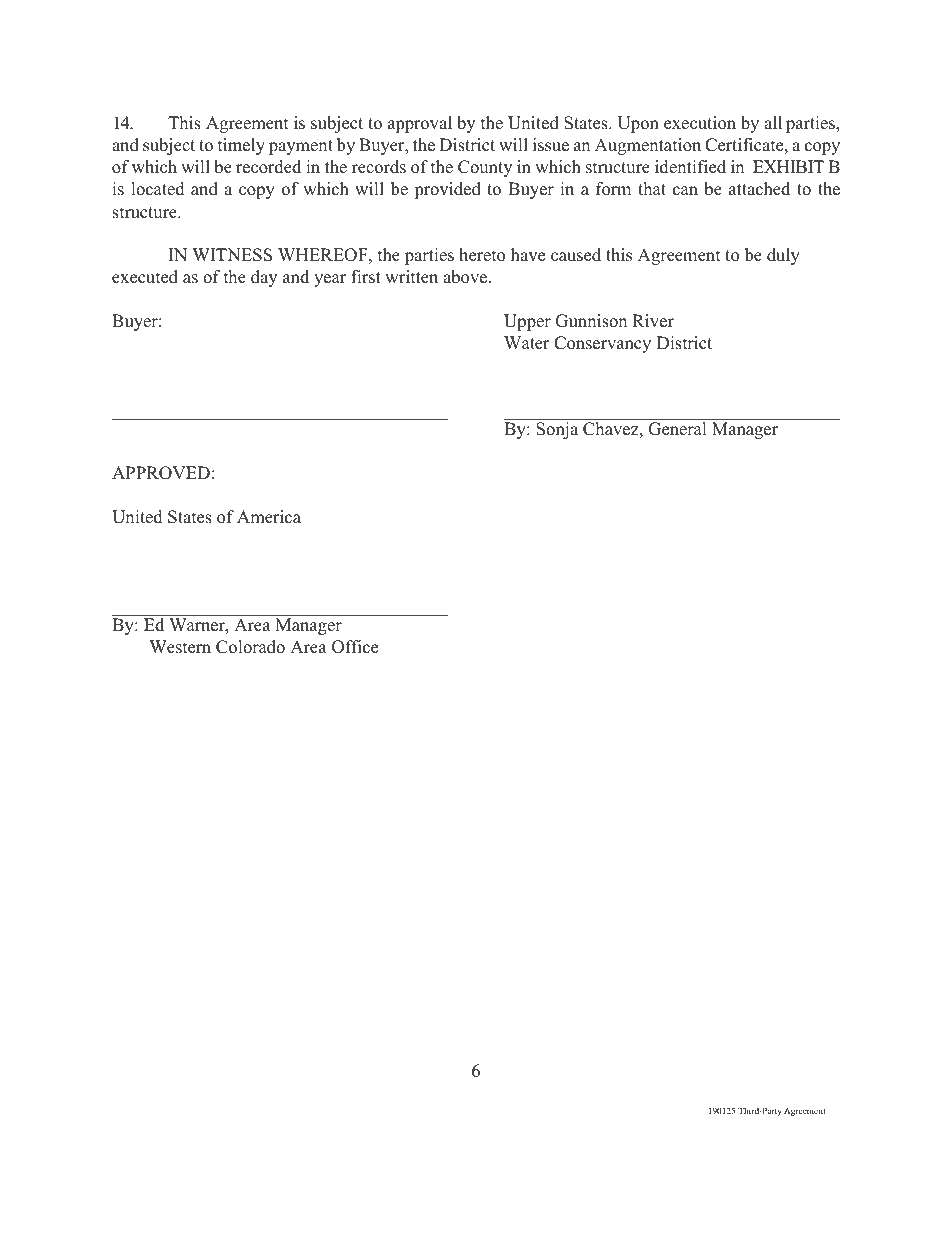  I want to click on timely, so click(241, 146).
